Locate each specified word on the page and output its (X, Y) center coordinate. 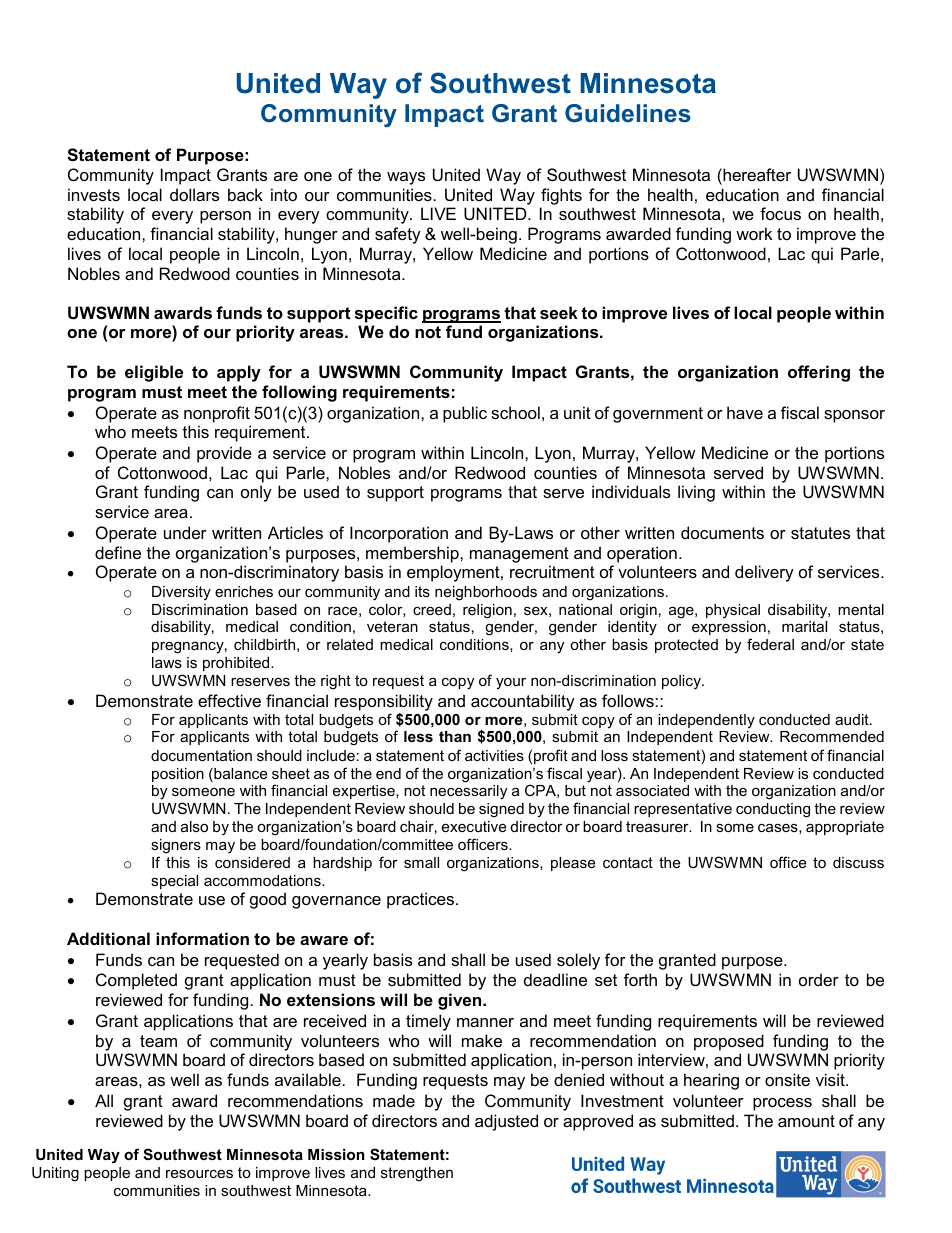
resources (199, 1173)
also (194, 826)
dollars (194, 194)
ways (406, 178)
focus (780, 213)
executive (474, 826)
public (465, 414)
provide (224, 454)
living (696, 493)
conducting (773, 810)
